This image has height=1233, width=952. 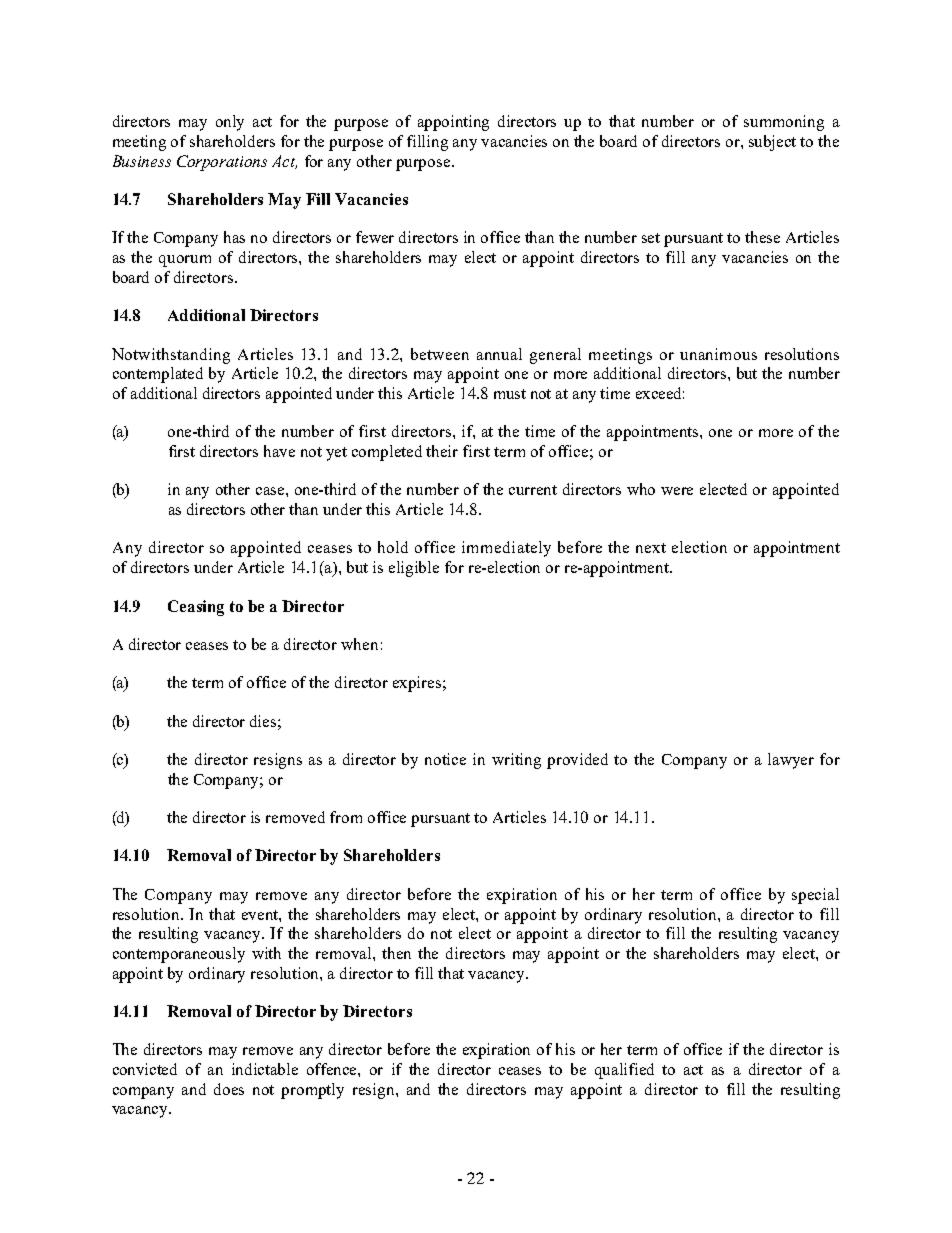 What do you see at coordinates (196, 608) in the image?
I see `Ceasing` at bounding box center [196, 608].
